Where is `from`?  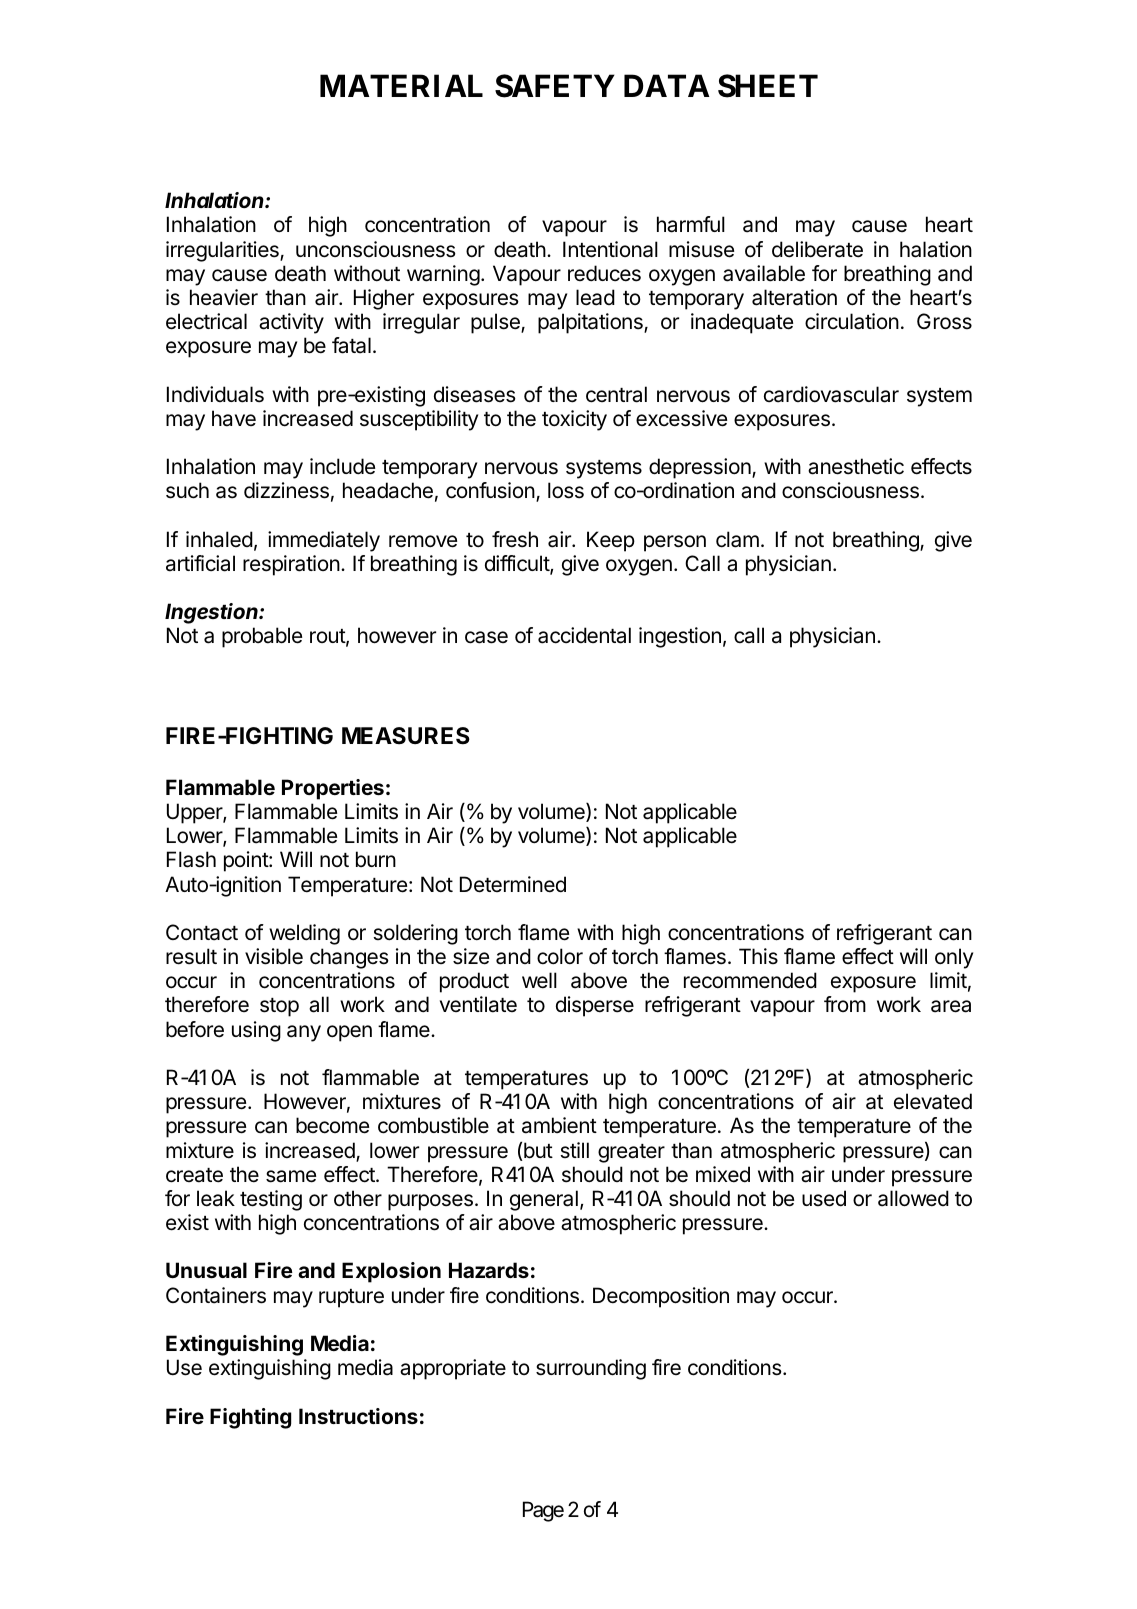
from is located at coordinates (845, 1004).
